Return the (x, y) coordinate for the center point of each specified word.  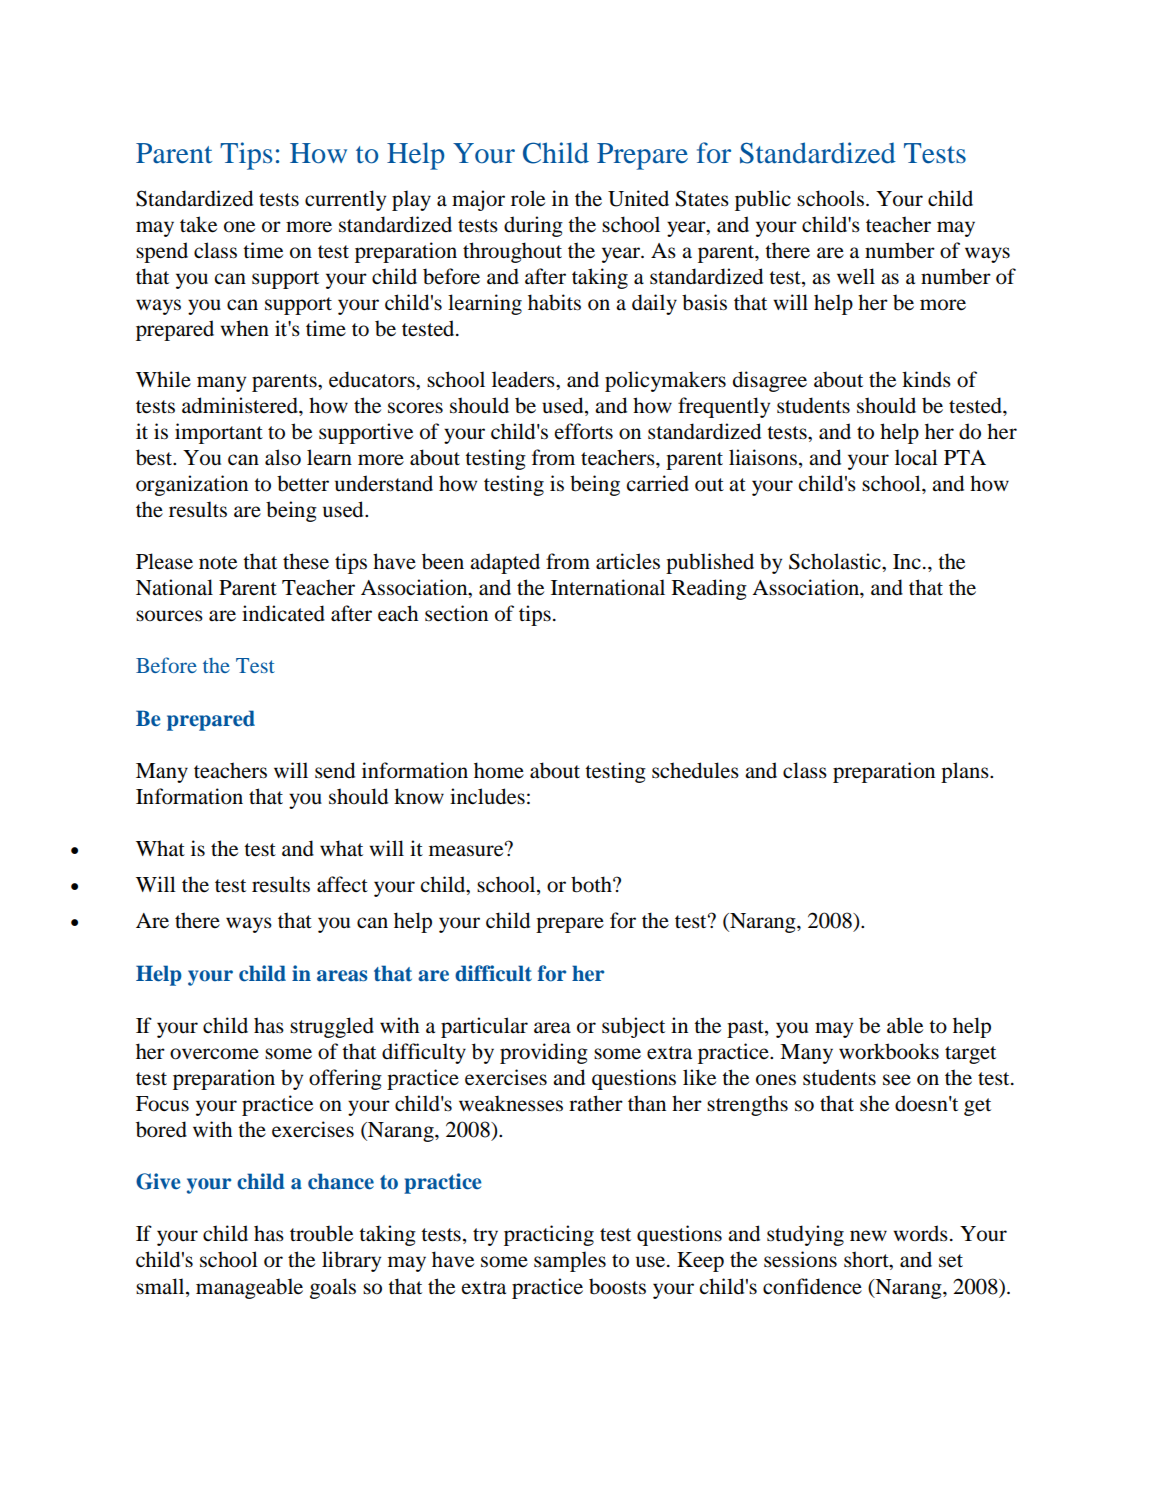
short (867, 1260)
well (856, 276)
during (533, 226)
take (198, 224)
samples (570, 1261)
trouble (321, 1233)
